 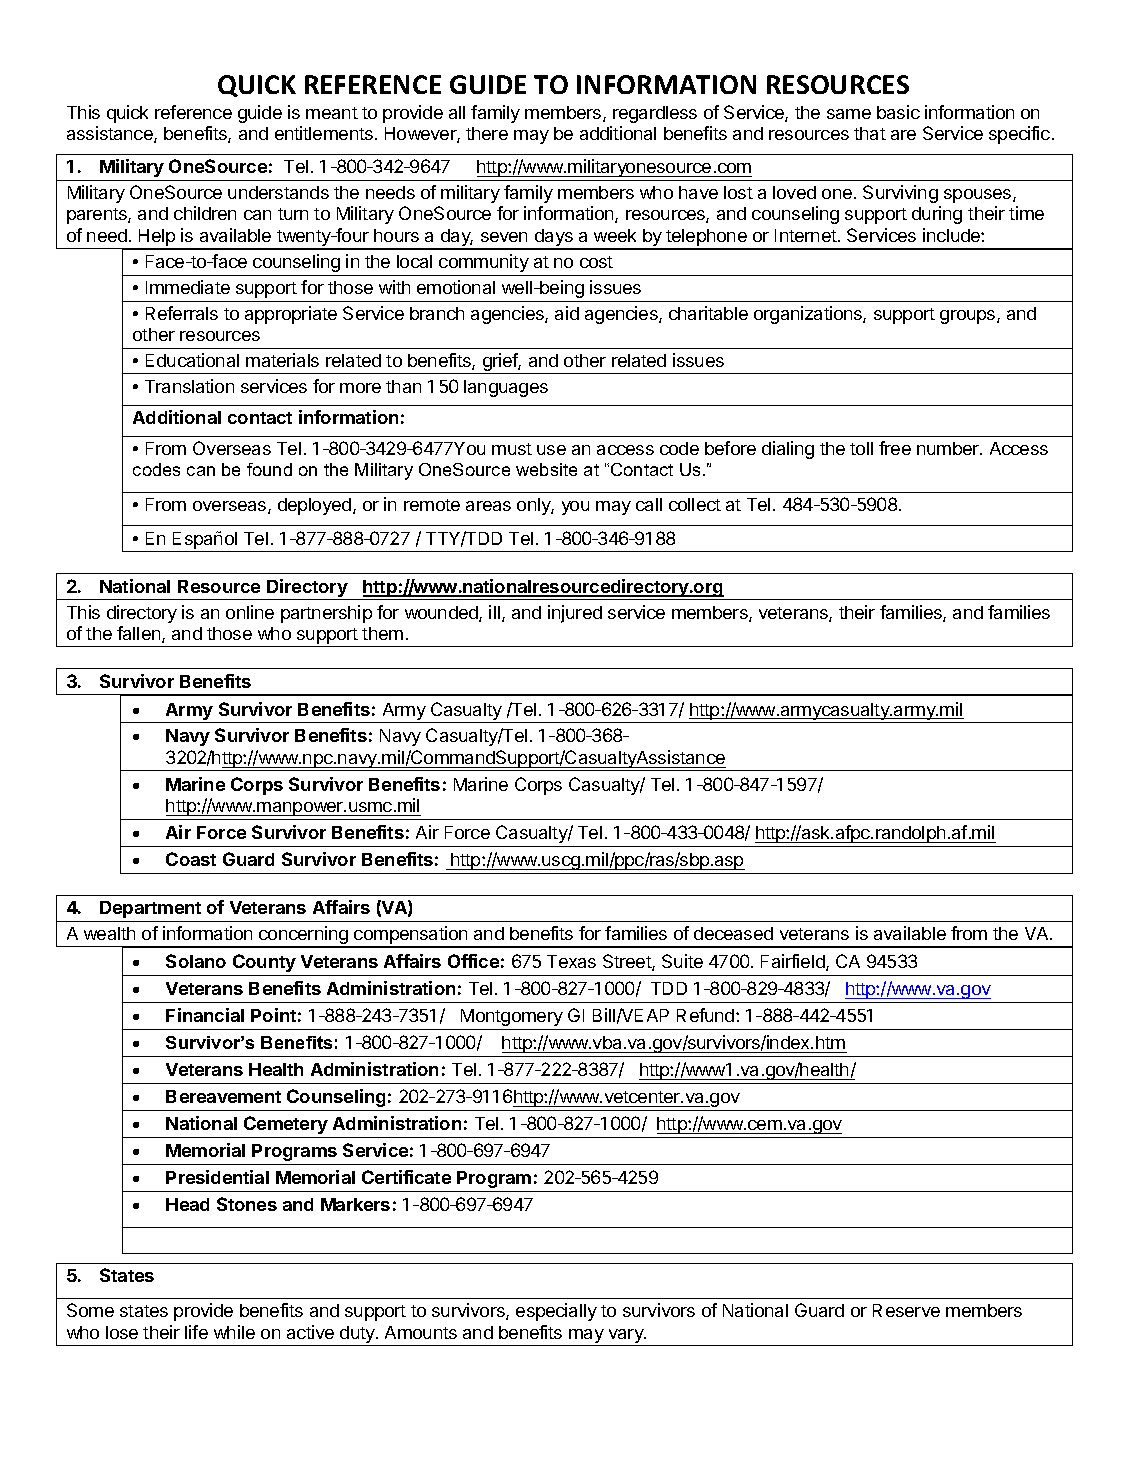 What do you see at coordinates (205, 213) in the page?
I see `children` at bounding box center [205, 213].
